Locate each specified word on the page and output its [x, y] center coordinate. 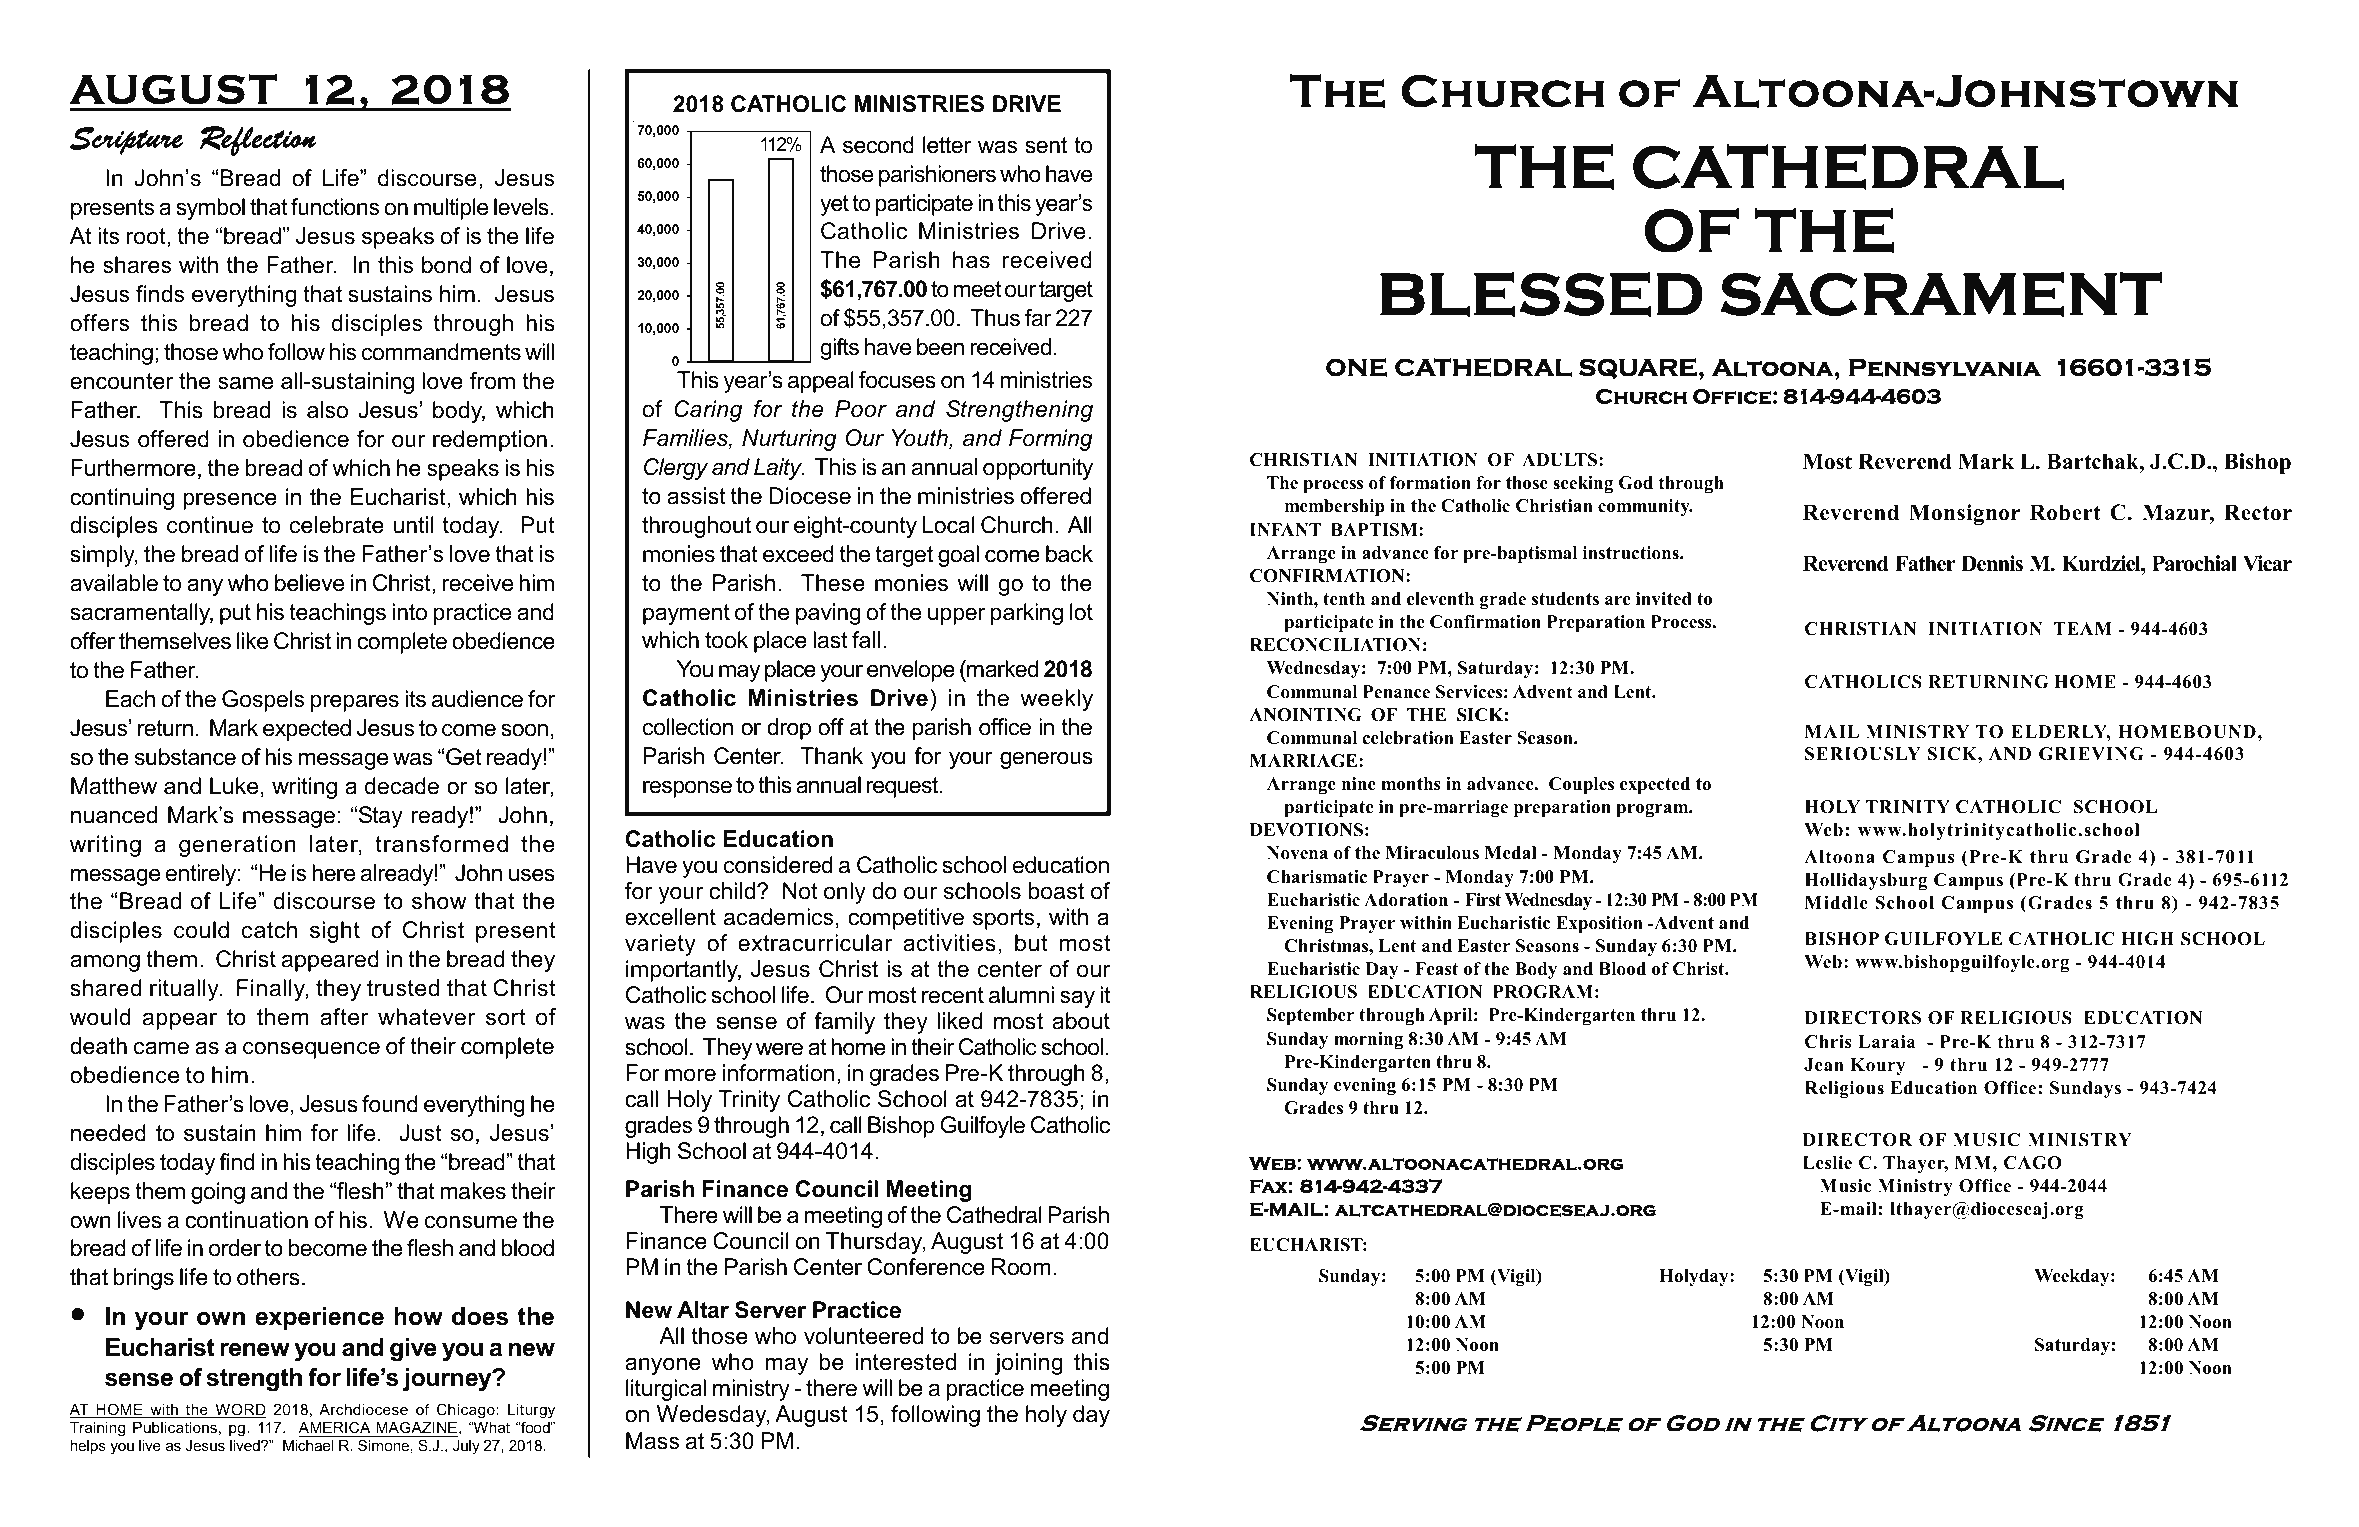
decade [402, 786]
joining [1029, 1364]
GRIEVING [2091, 754]
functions [335, 207]
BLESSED [1541, 294]
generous [1046, 760]
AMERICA [336, 1429]
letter [947, 145]
